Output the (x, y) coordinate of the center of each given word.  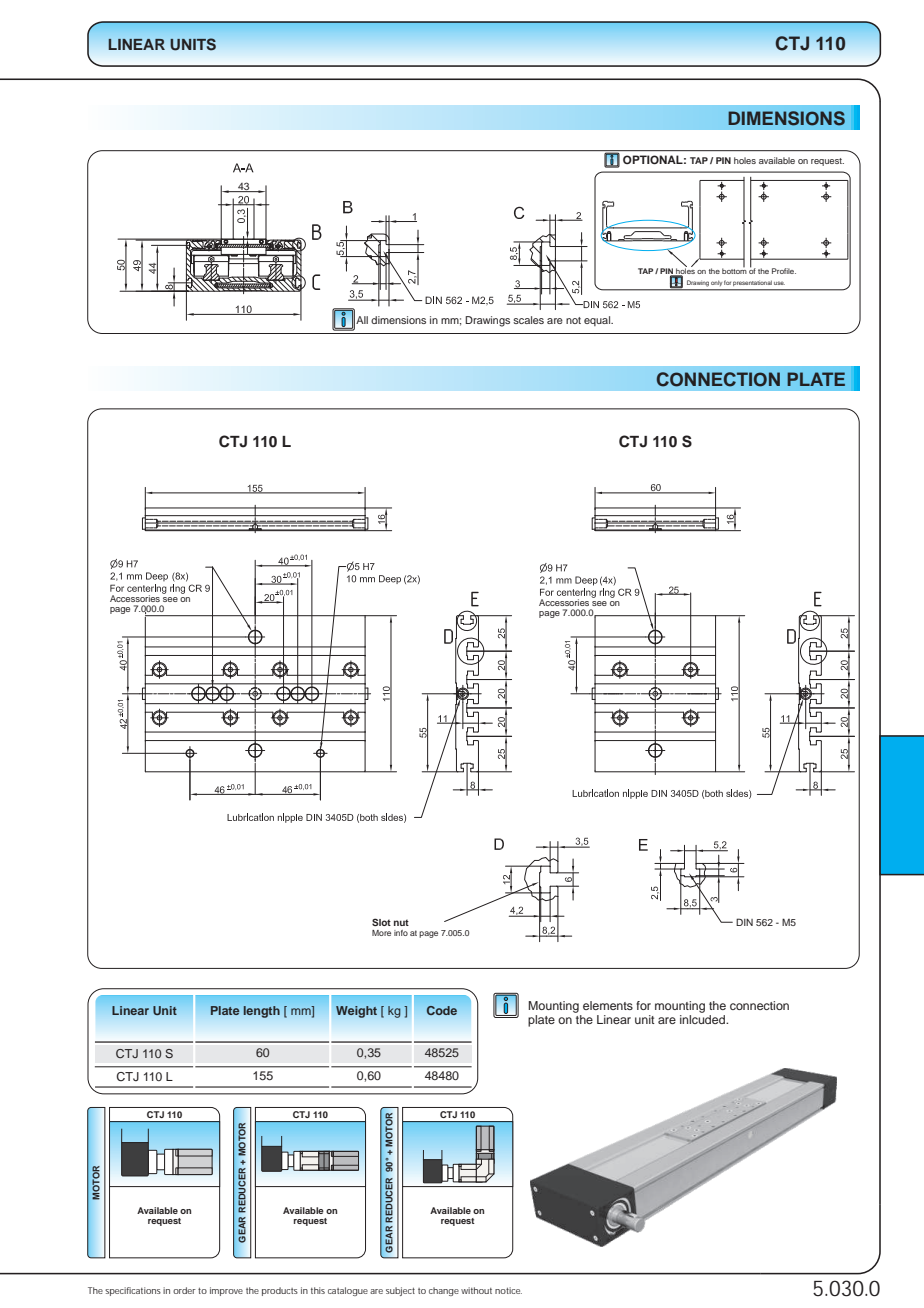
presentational (752, 283)
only (716, 283)
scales (528, 320)
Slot (381, 922)
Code (442, 1010)
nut (401, 922)
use (779, 283)
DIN (744, 922)
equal (598, 321)
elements (608, 1005)
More (381, 933)
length (262, 1012)
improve (226, 1291)
